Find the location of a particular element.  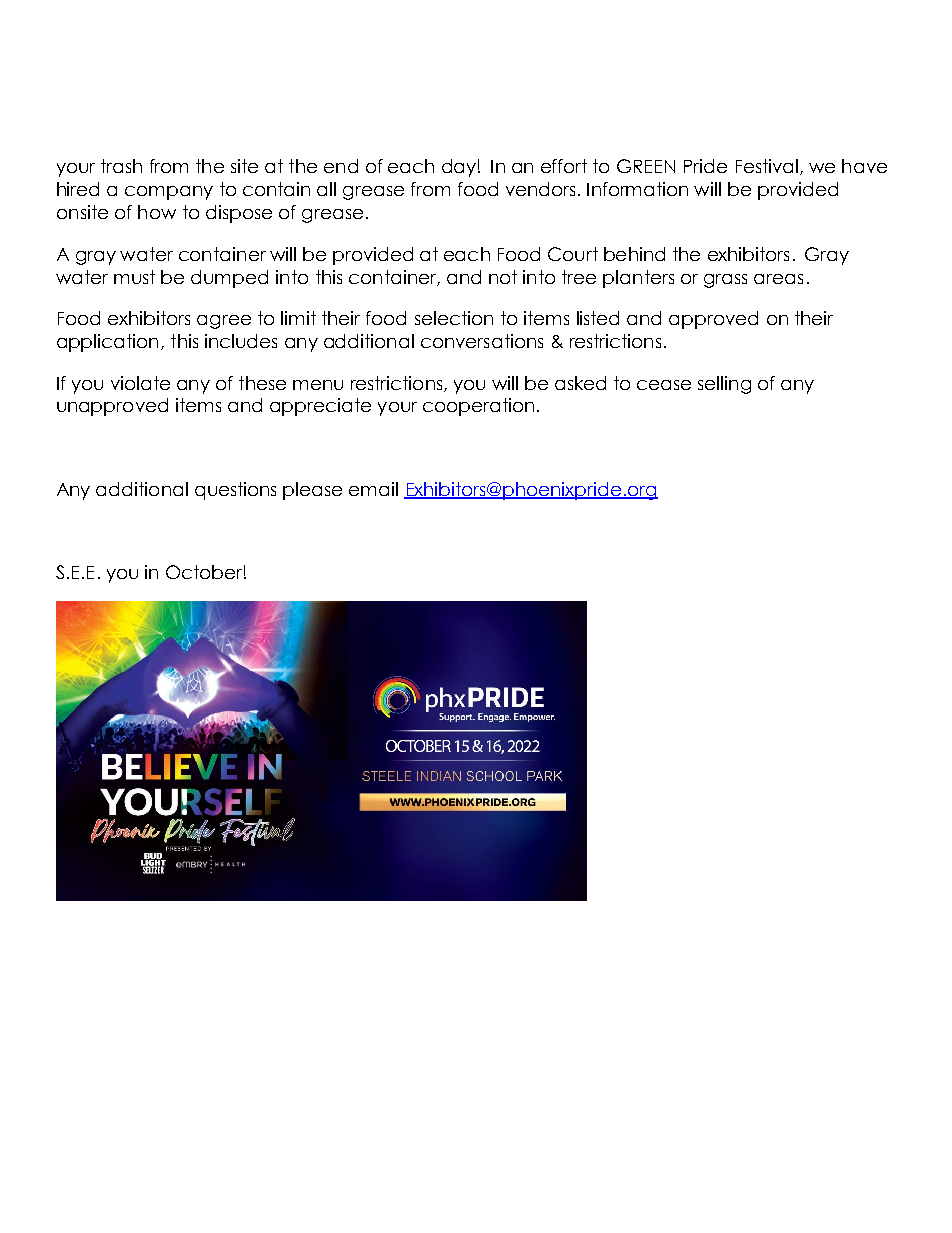

selection is located at coordinates (454, 318).
